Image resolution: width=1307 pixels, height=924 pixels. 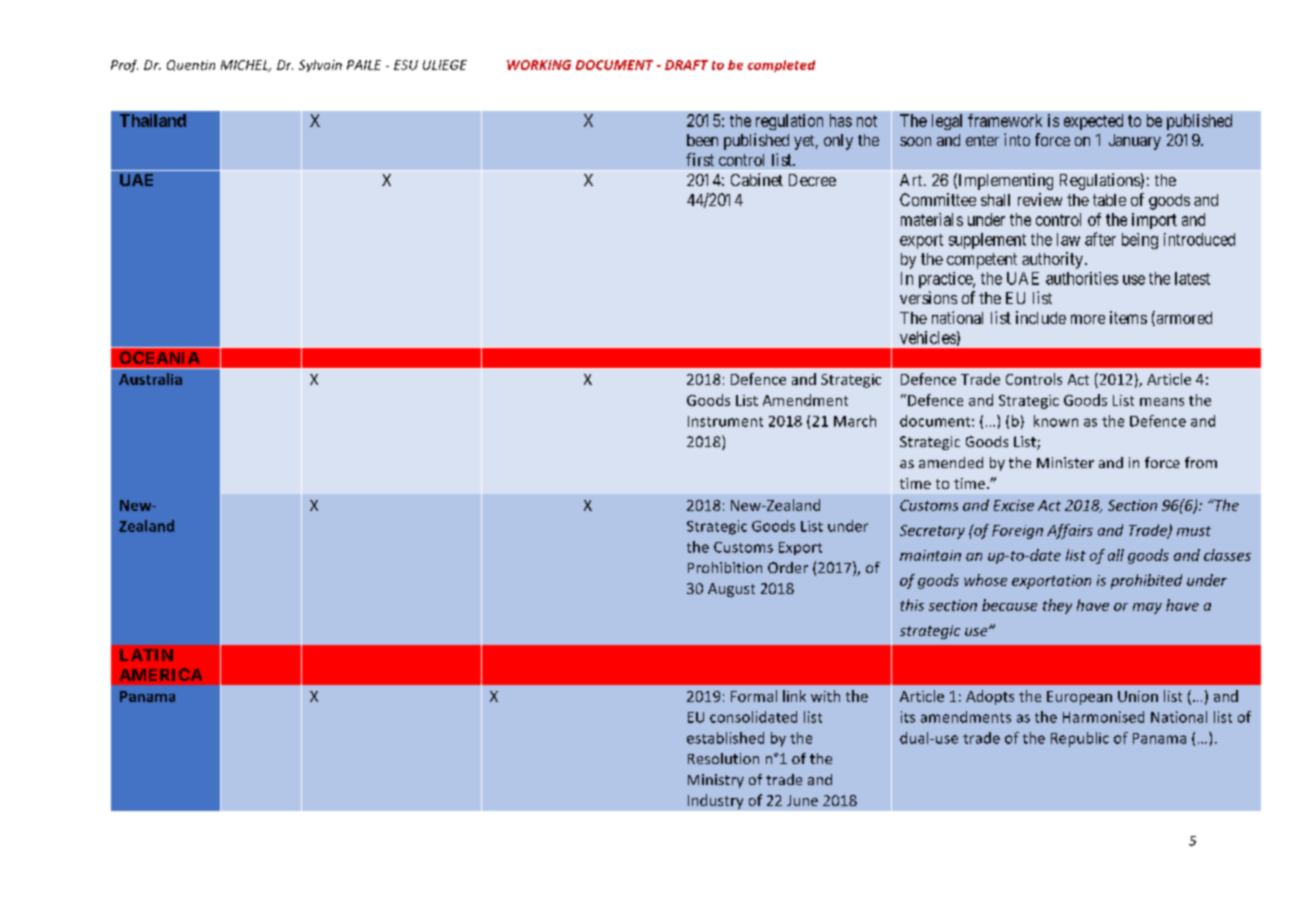 What do you see at coordinates (161, 674) in the image?
I see `AMERICA` at bounding box center [161, 674].
